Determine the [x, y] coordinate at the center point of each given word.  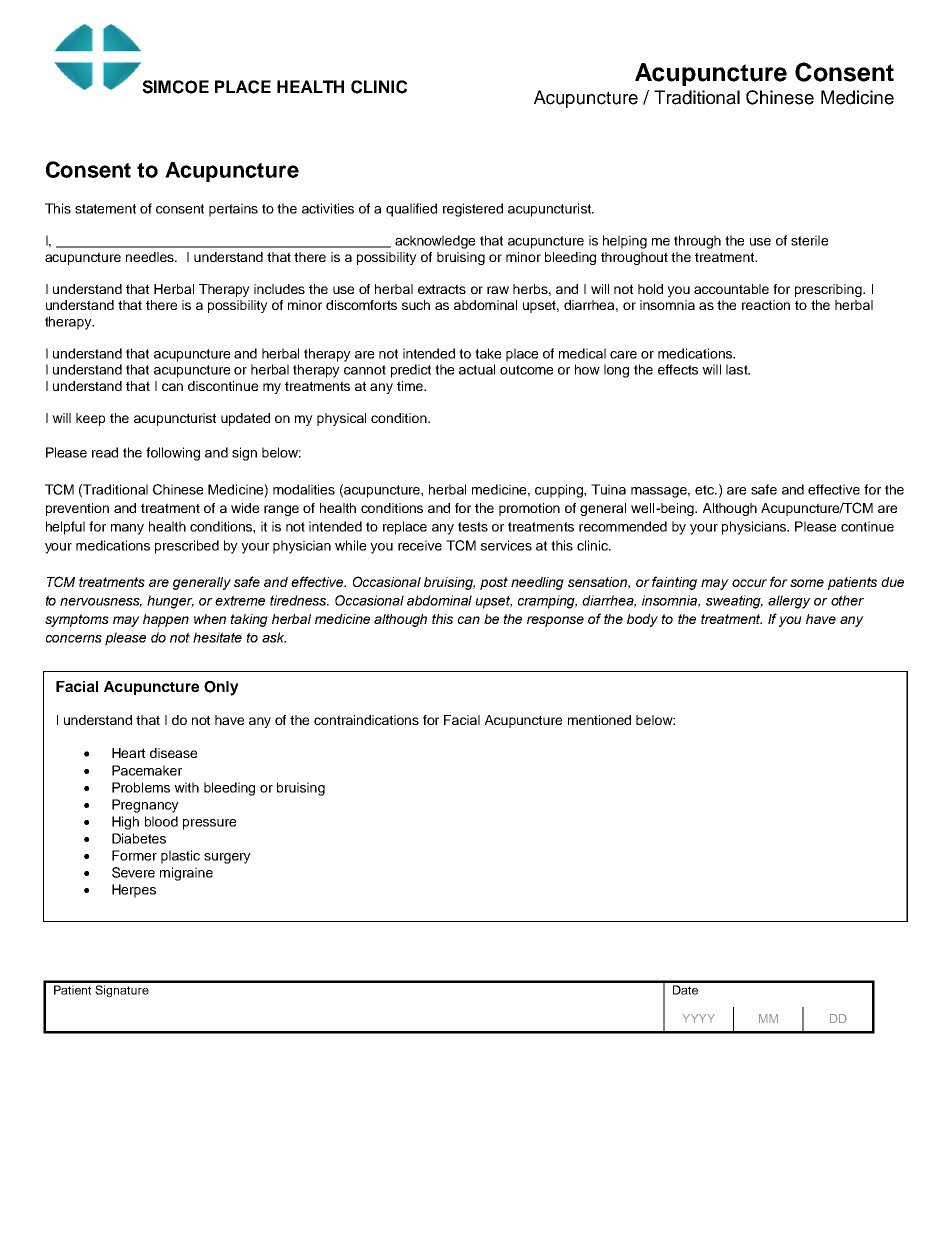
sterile [809, 240]
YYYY [698, 1018]
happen [166, 620]
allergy [789, 602]
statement [105, 209]
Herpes [134, 891]
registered [473, 210]
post [494, 583]
